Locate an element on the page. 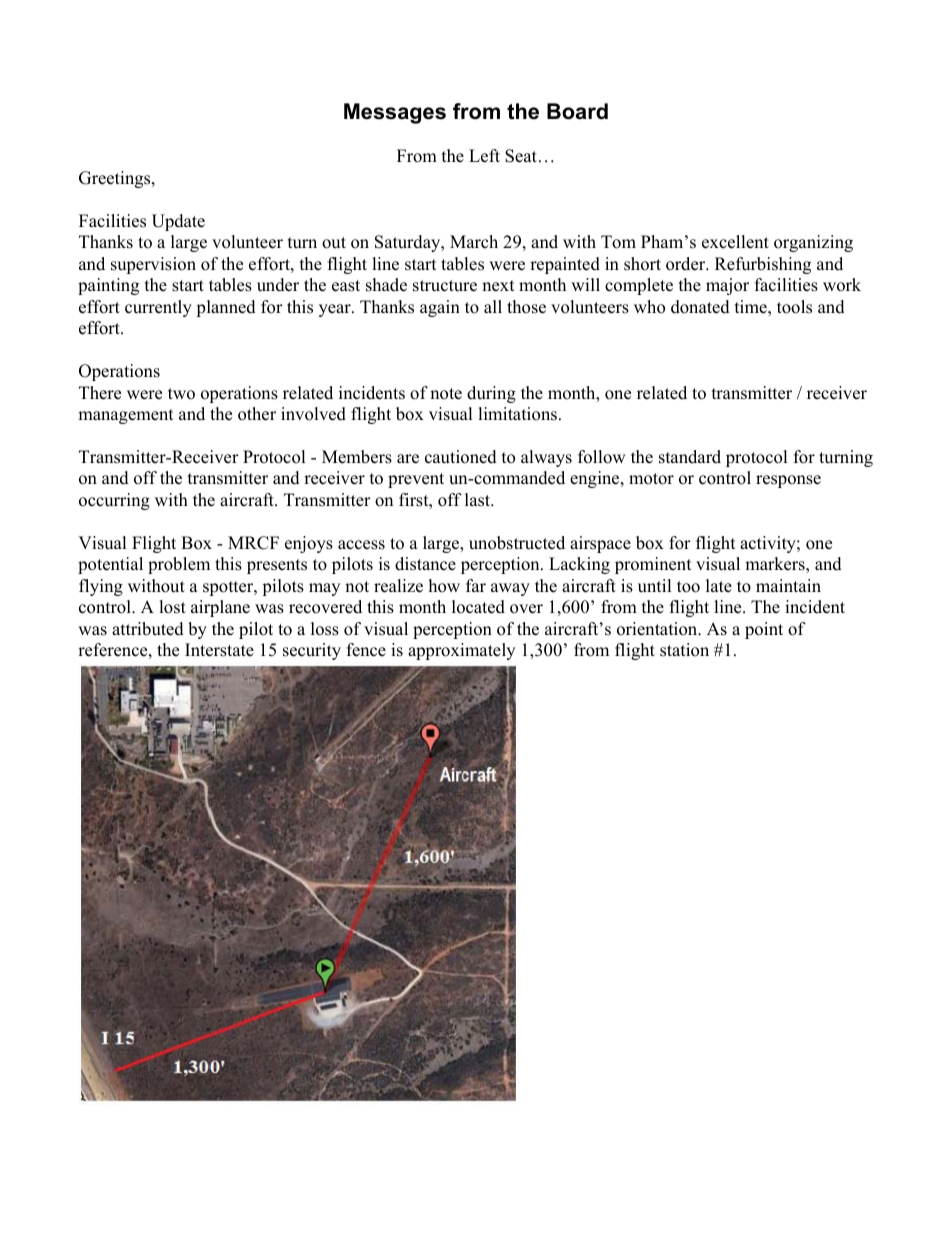 Image resolution: width=952 pixels, height=1233 pixels. Left is located at coordinates (484, 156).
